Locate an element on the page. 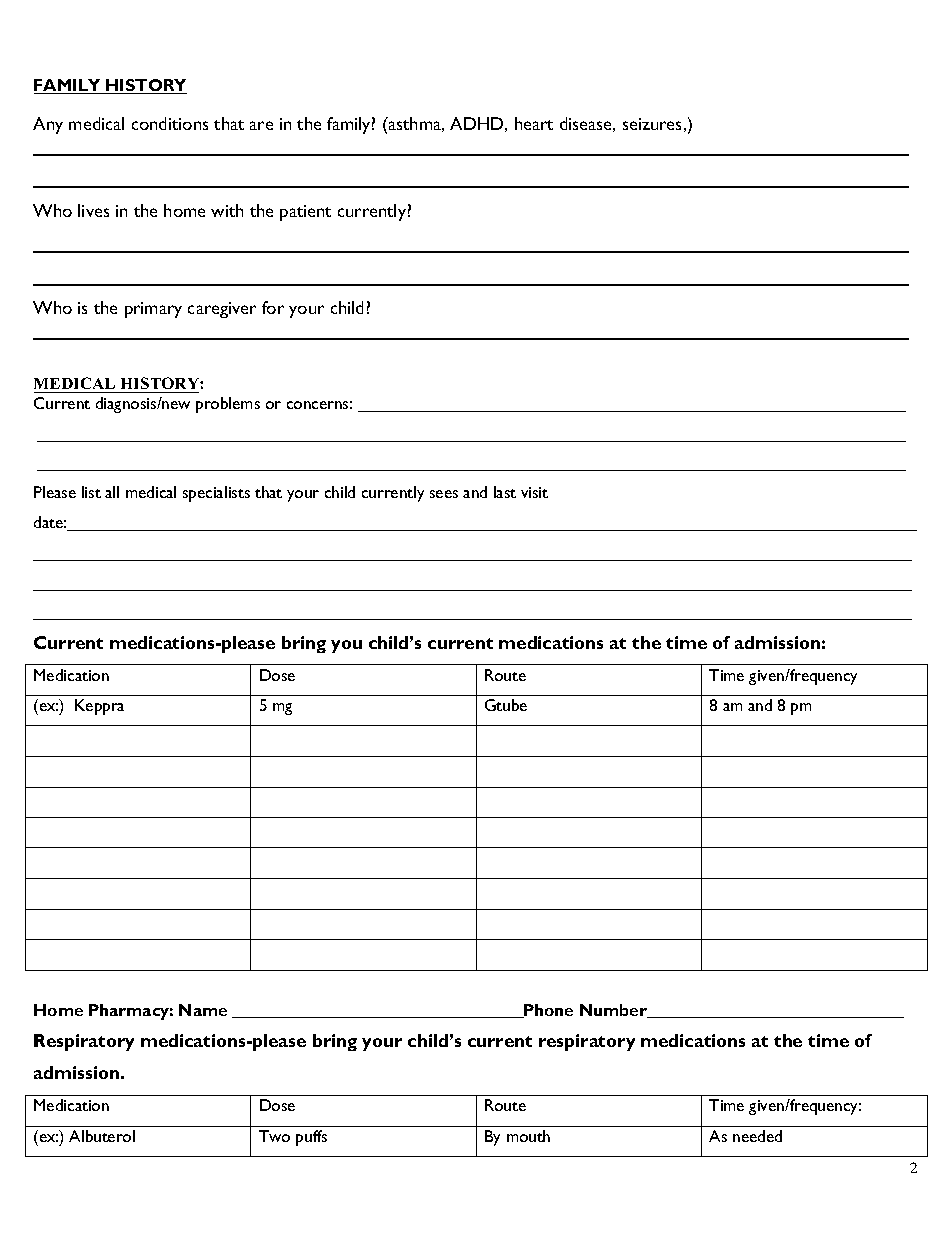  heart is located at coordinates (534, 123).
